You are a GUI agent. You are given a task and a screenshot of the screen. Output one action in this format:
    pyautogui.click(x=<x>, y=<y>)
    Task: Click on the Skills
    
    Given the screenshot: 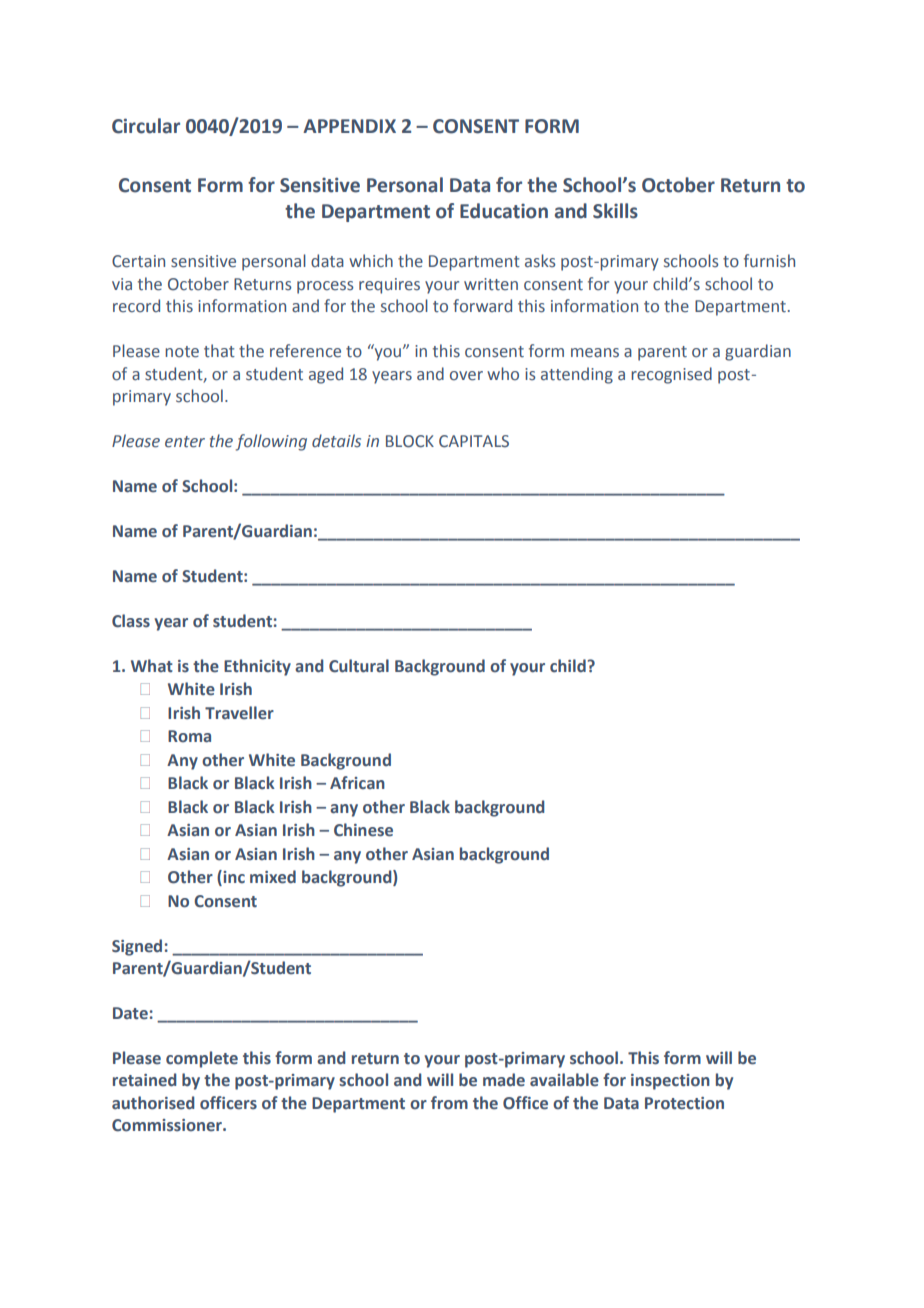 What is the action you would take?
    pyautogui.click(x=615, y=211)
